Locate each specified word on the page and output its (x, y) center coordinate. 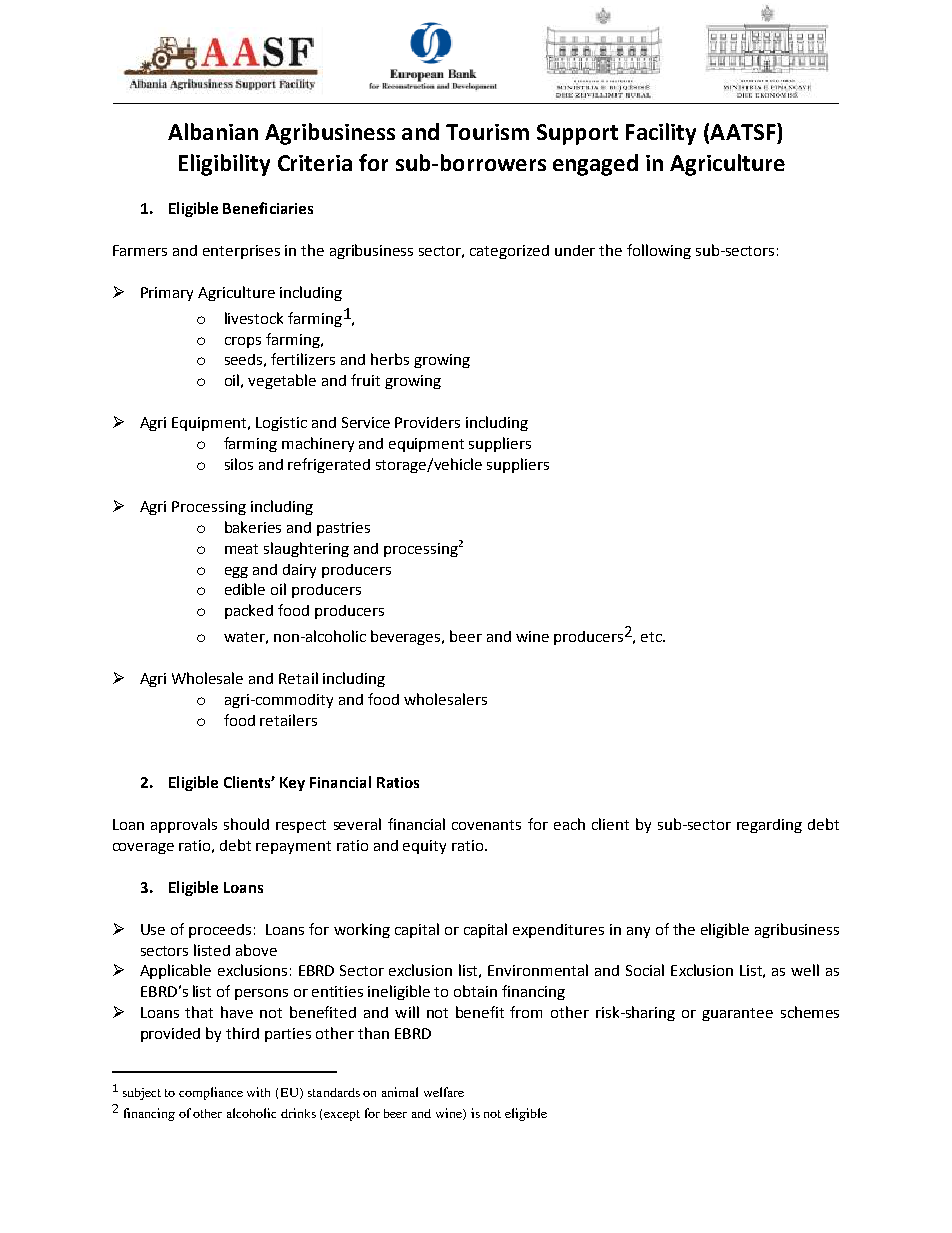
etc (652, 637)
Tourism (487, 132)
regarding (769, 826)
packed (249, 611)
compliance (211, 1093)
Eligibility (224, 165)
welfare (444, 1092)
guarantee (737, 1014)
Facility (661, 134)
